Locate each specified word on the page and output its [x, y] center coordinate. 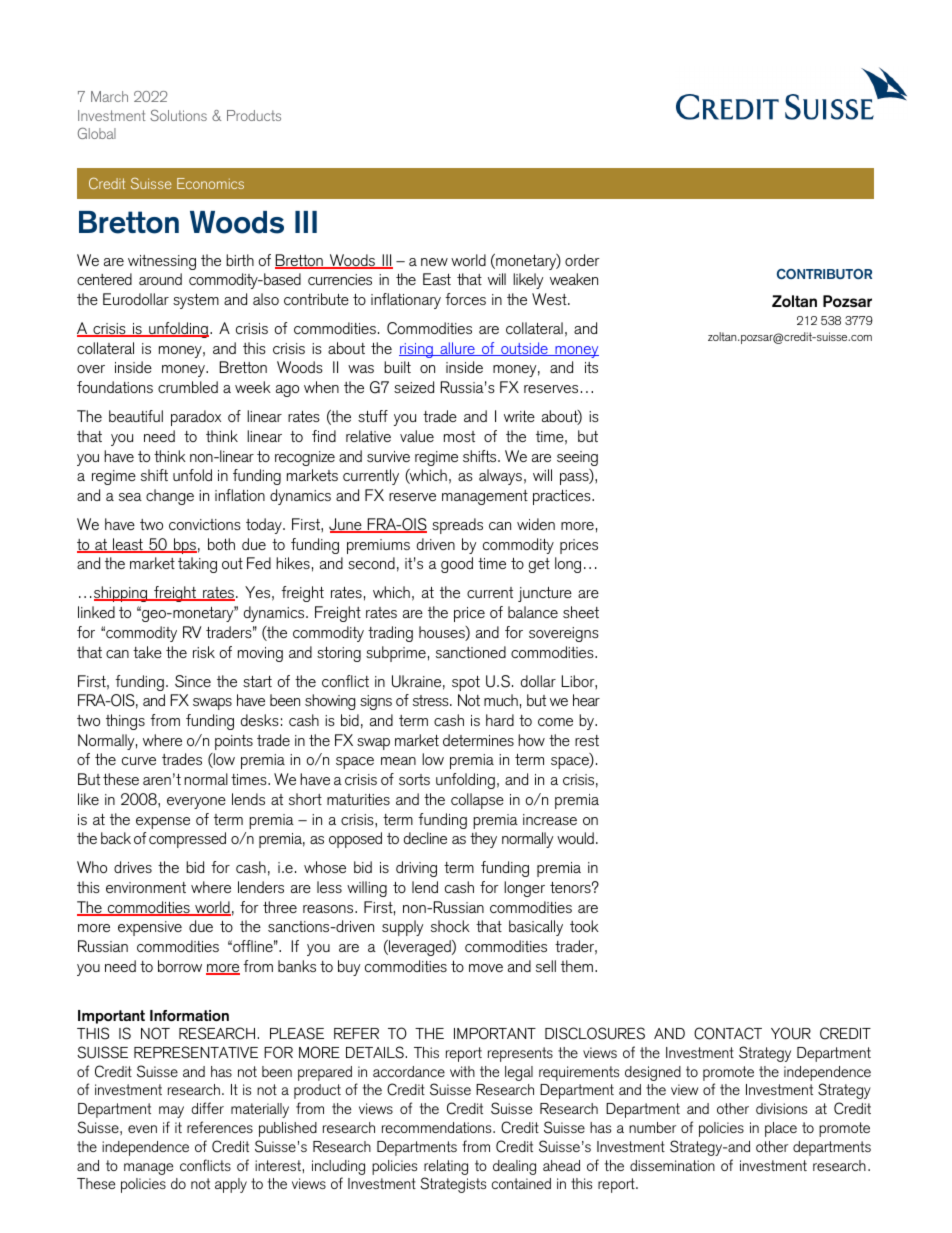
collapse [477, 801]
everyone [196, 803]
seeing [577, 458]
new [434, 262]
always [500, 477]
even [142, 1129]
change [170, 497]
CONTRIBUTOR [824, 274]
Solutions [178, 115]
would [575, 838]
